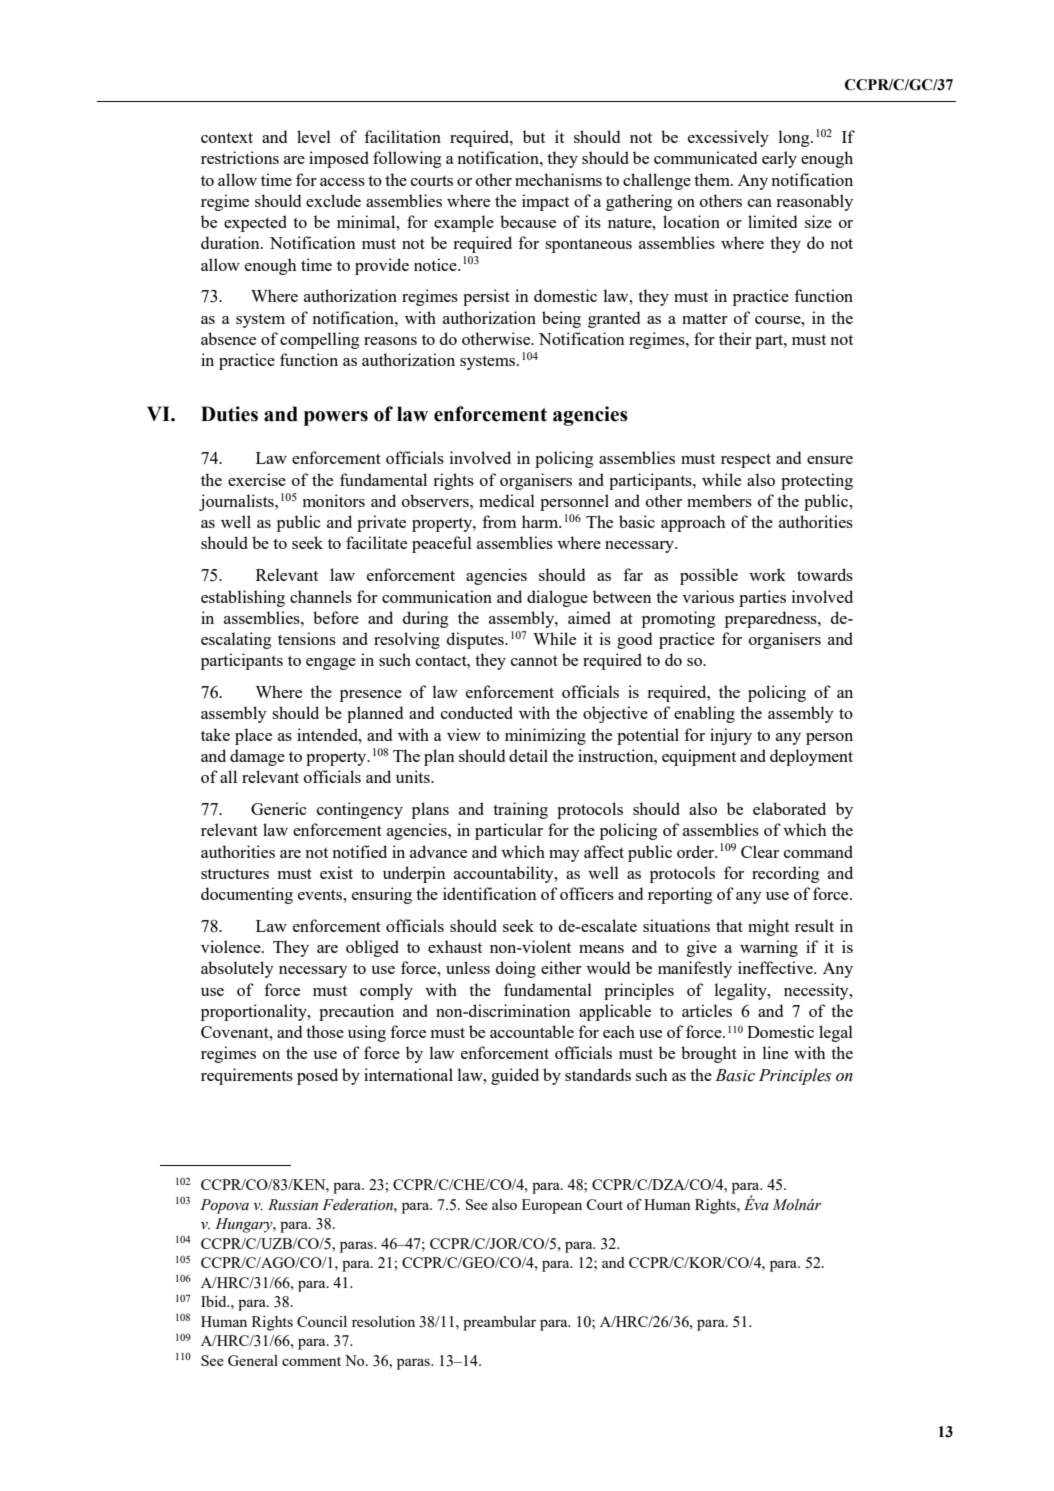 The width and height of the screenshot is (1054, 1491). Describe the element at coordinates (779, 159) in the screenshot. I see `early` at that location.
